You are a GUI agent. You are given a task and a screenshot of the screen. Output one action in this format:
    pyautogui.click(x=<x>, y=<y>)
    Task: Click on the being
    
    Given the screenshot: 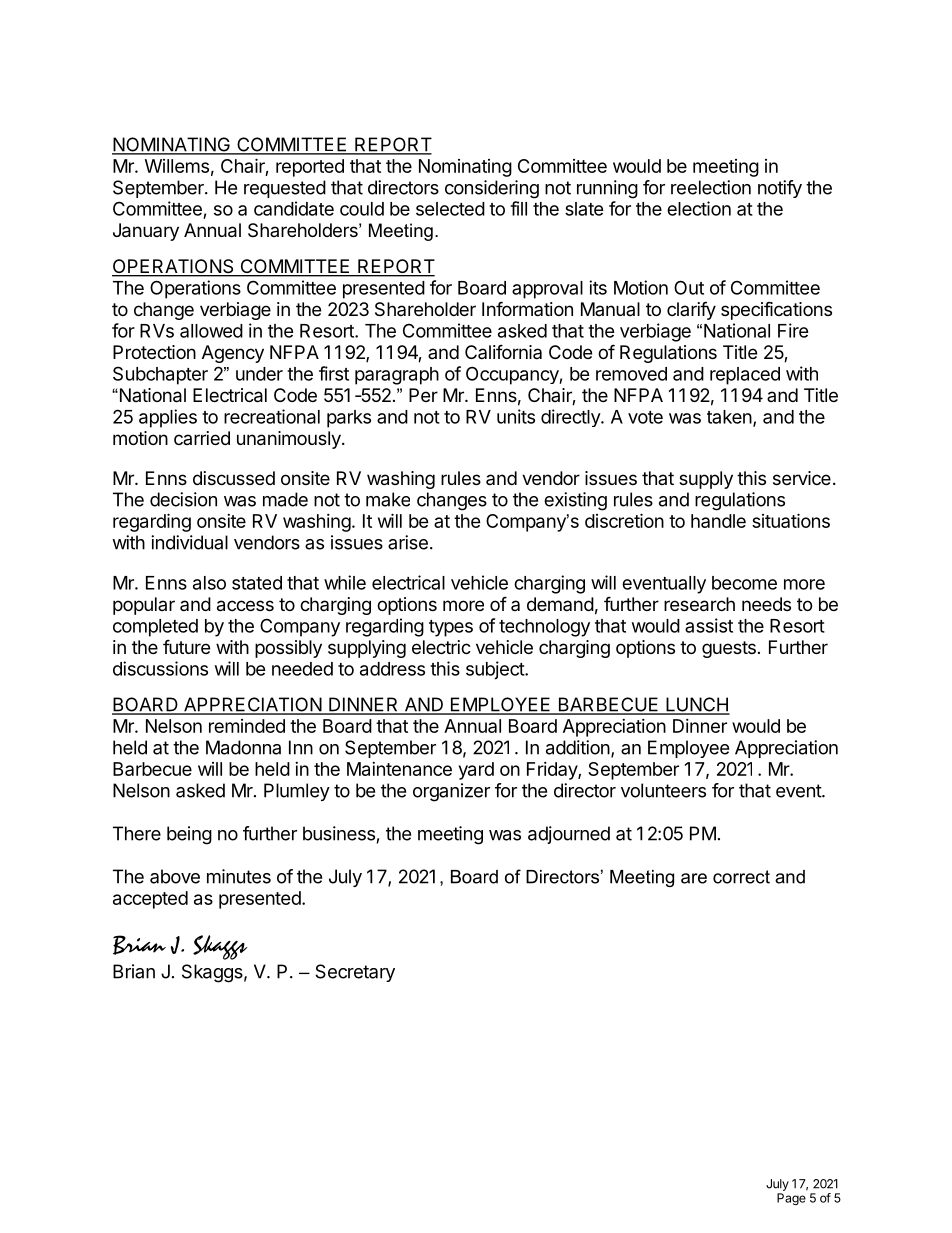 What is the action you would take?
    pyautogui.click(x=189, y=835)
